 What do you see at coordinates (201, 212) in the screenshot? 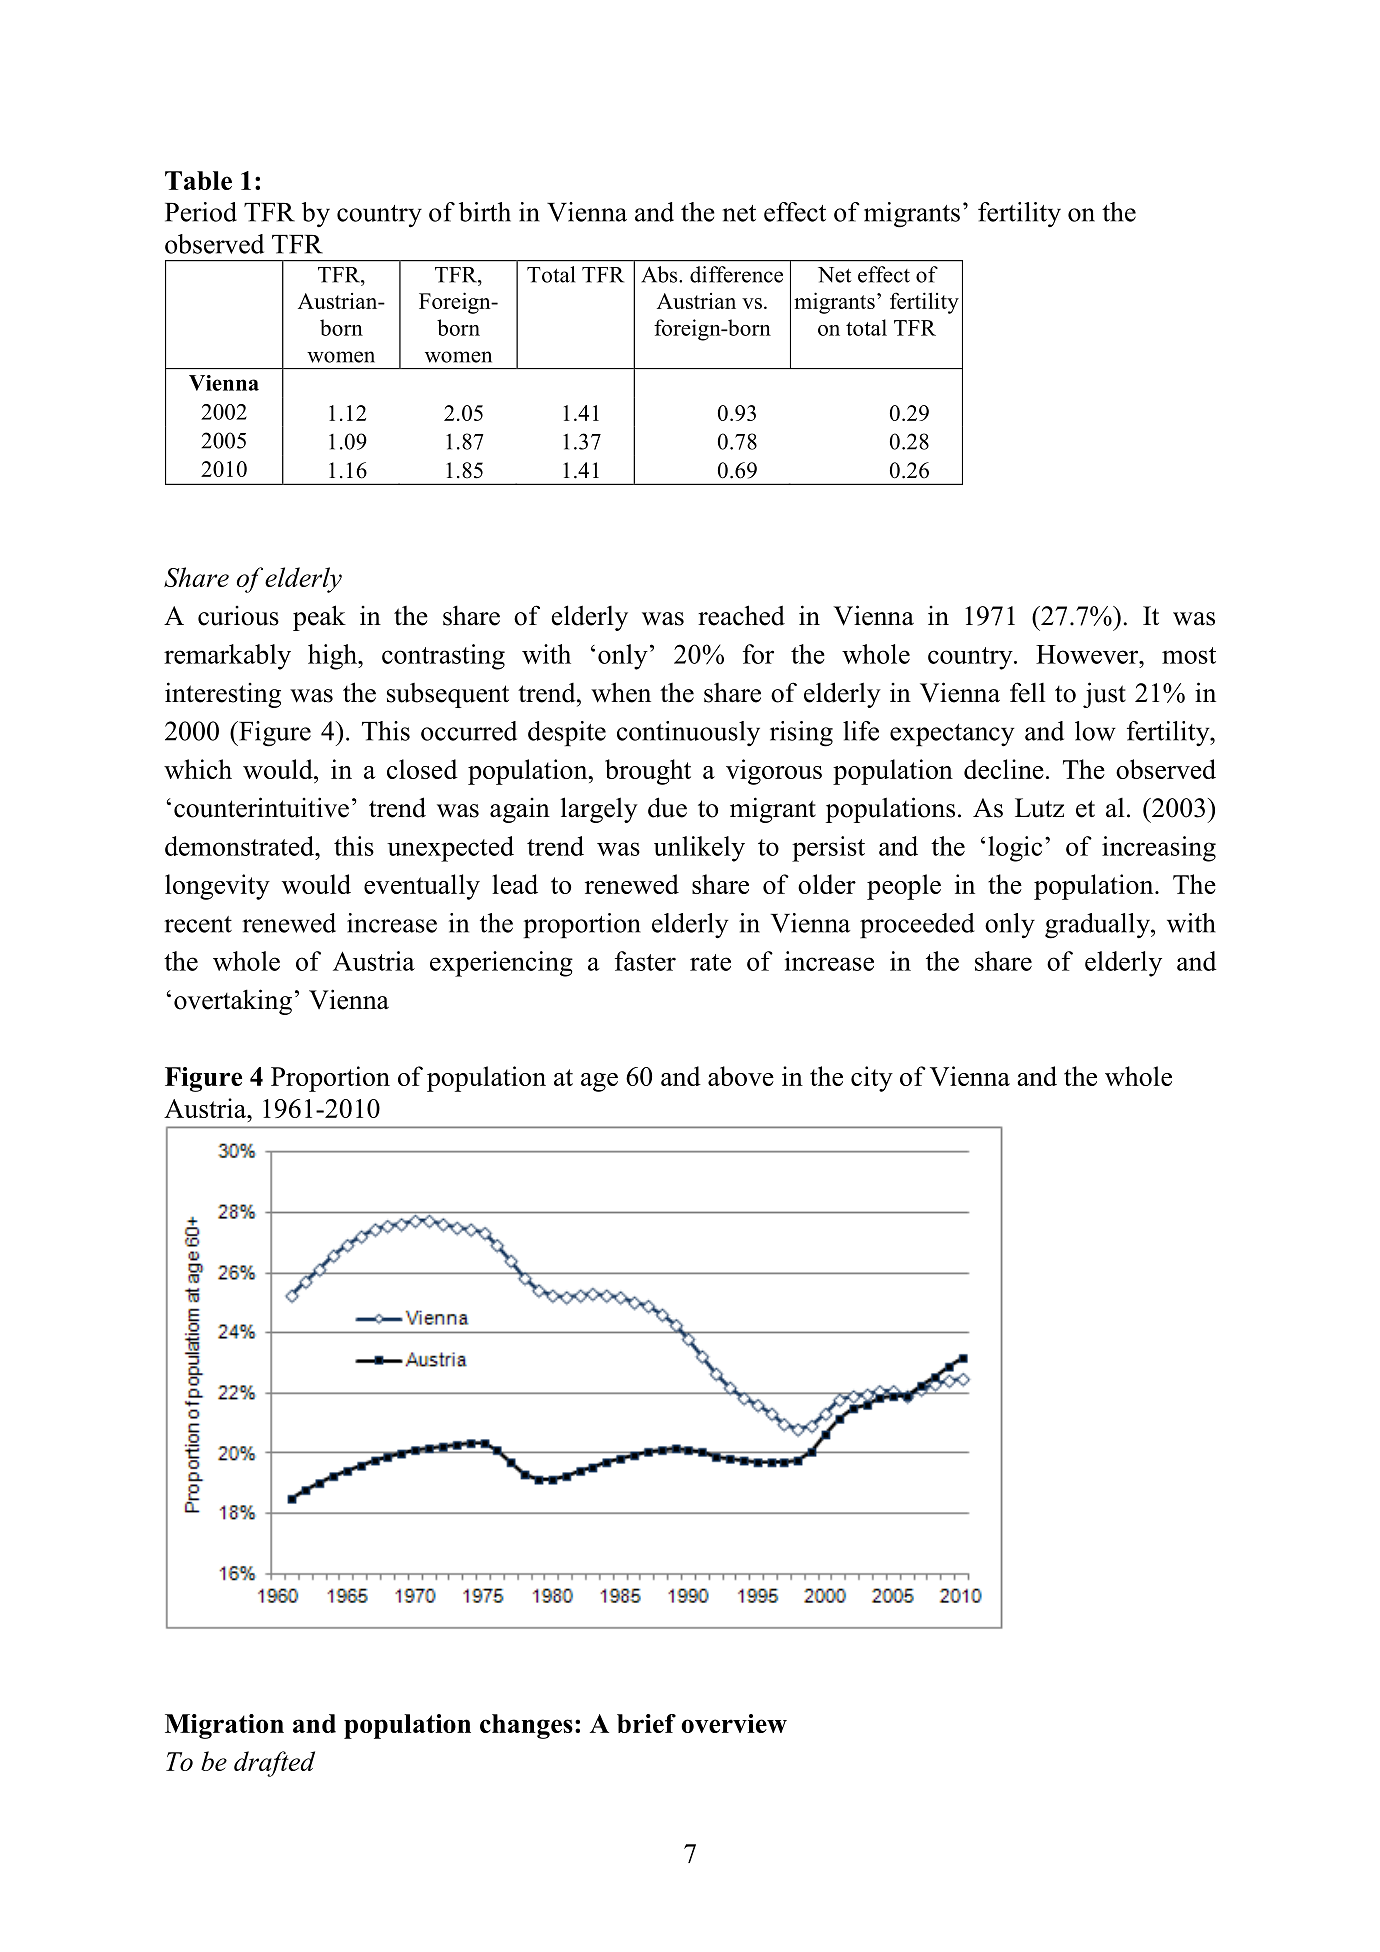
I see `Period` at bounding box center [201, 212].
